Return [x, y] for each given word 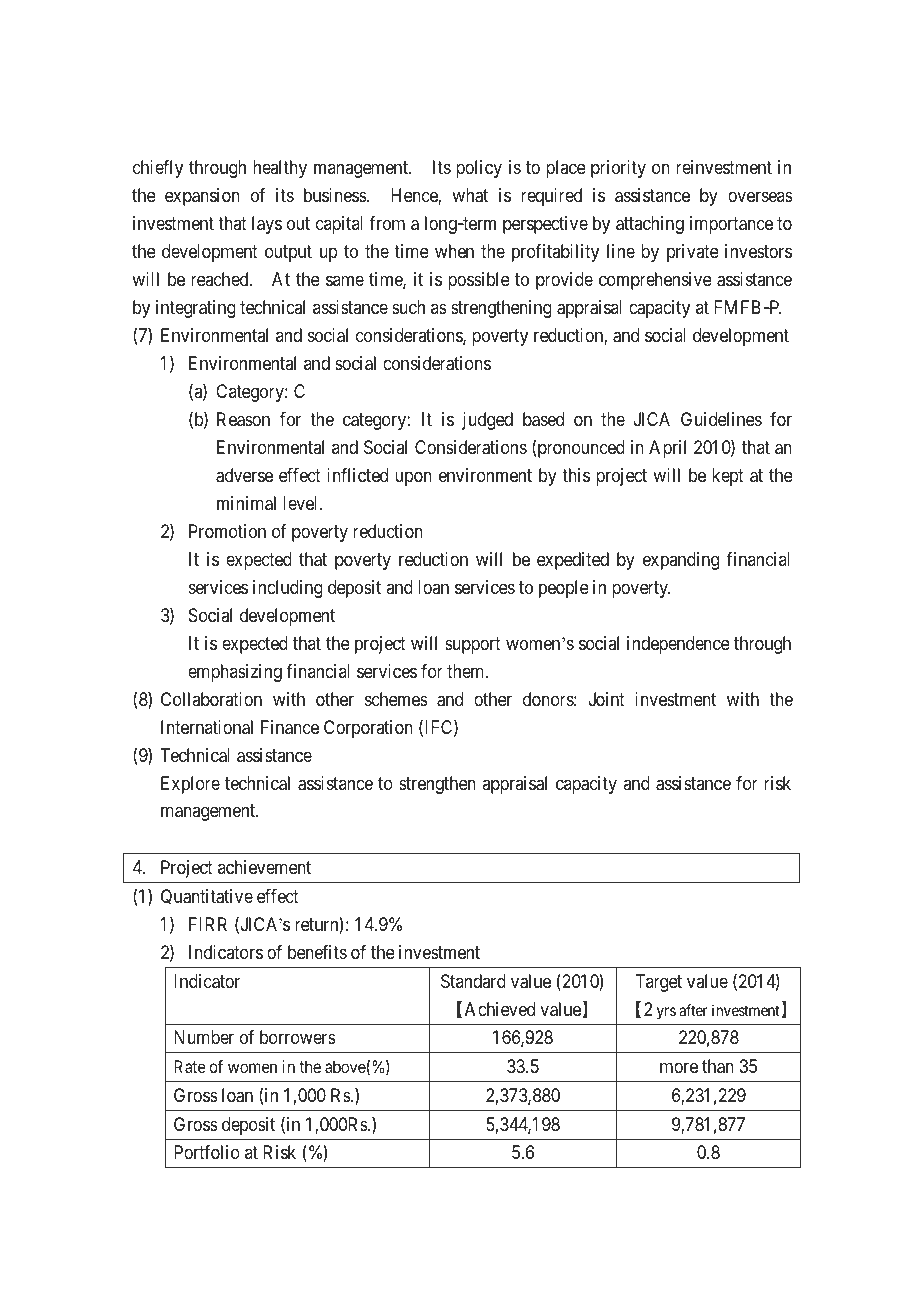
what [470, 195]
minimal [246, 503]
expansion [202, 197]
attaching [650, 225]
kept [728, 477]
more [679, 1068]
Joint [607, 699]
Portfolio [207, 1152]
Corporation [368, 729]
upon [413, 478]
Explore [190, 785]
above [345, 1066]
